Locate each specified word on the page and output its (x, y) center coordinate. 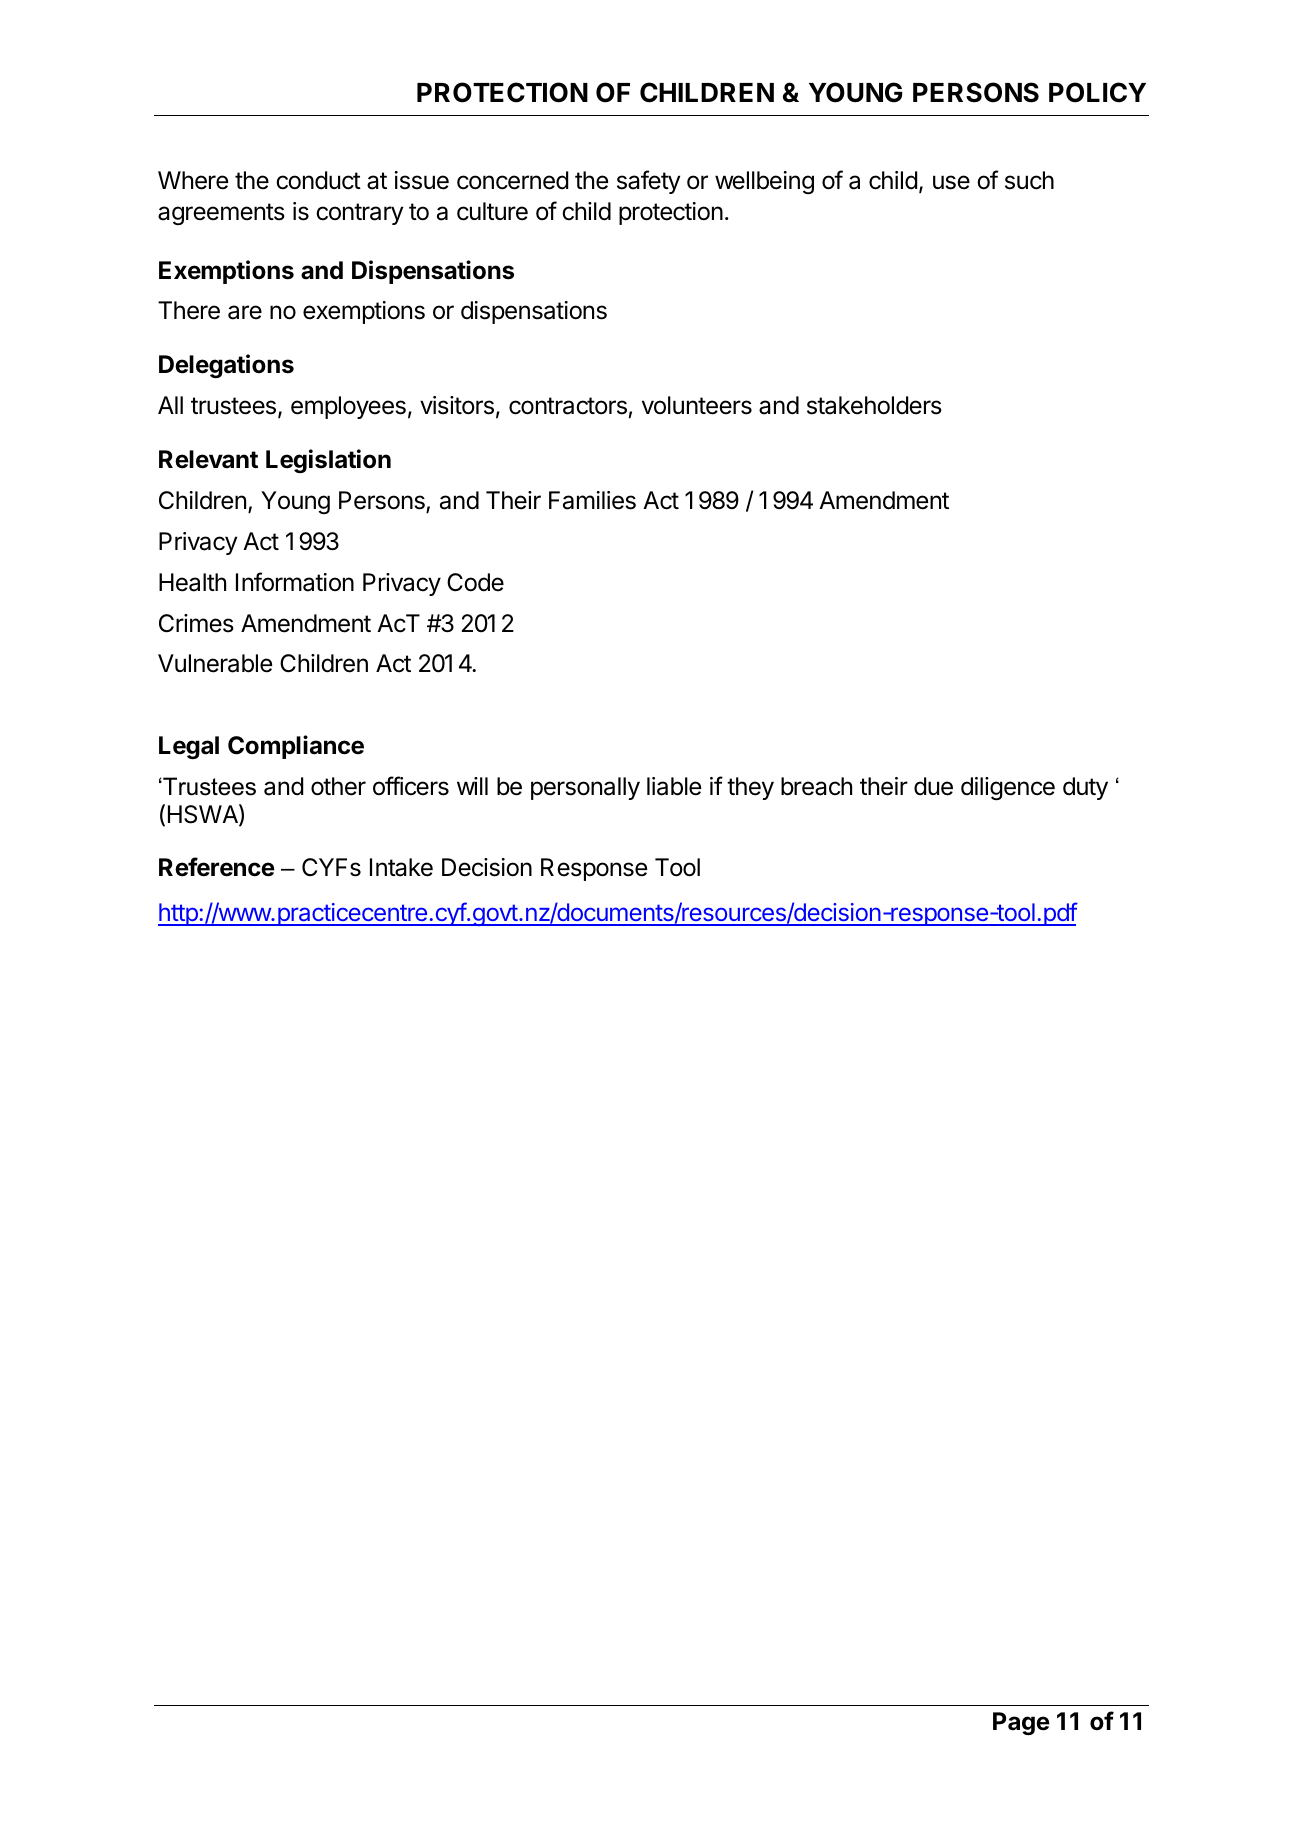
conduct (318, 180)
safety (648, 182)
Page (1021, 1723)
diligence (1008, 788)
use (951, 182)
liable (674, 786)
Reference (217, 867)
